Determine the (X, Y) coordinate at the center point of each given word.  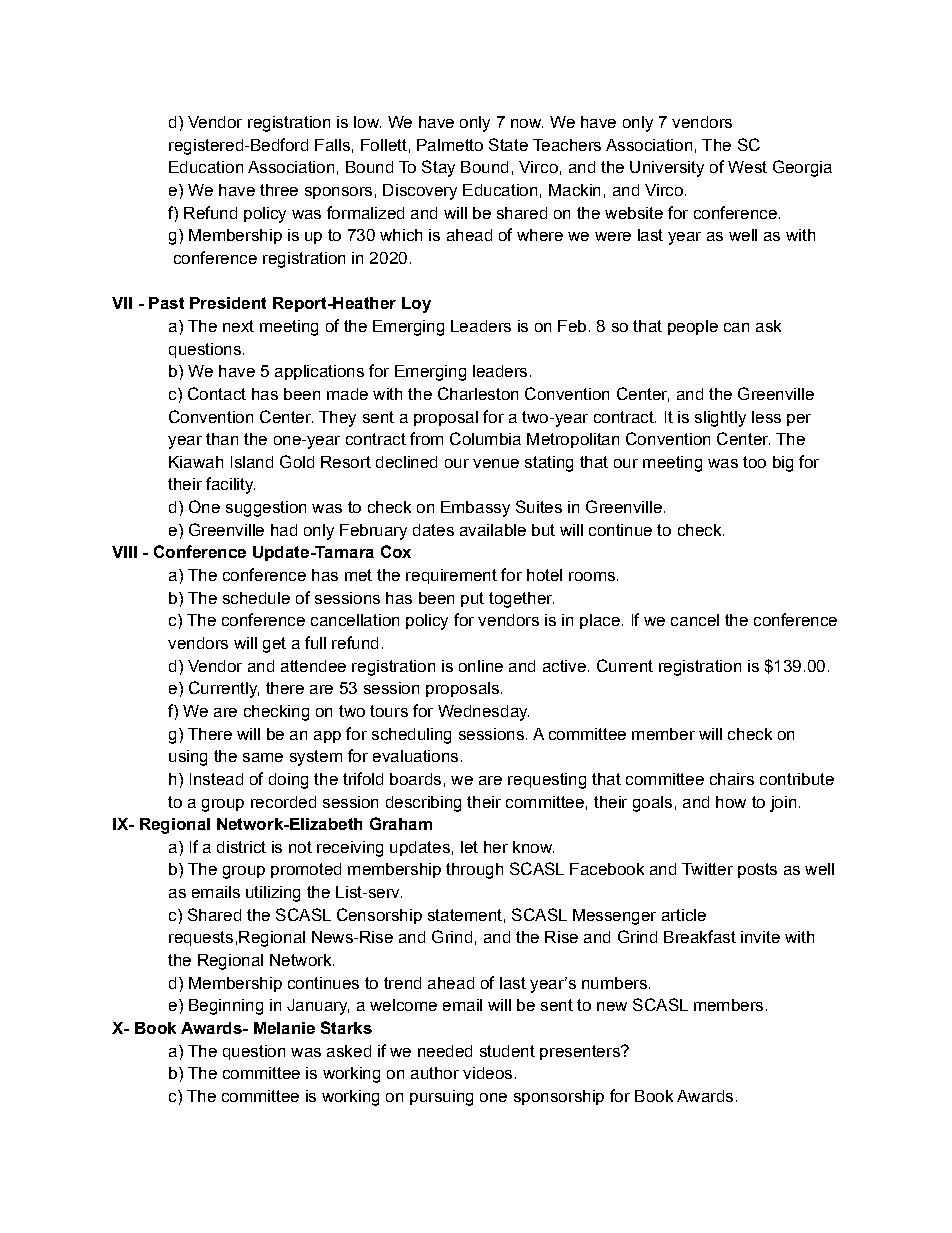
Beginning (226, 1007)
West (747, 167)
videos (487, 1073)
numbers (614, 983)
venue (496, 463)
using (188, 758)
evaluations (415, 756)
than (222, 439)
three (279, 190)
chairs (732, 779)
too (754, 462)
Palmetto (450, 145)
